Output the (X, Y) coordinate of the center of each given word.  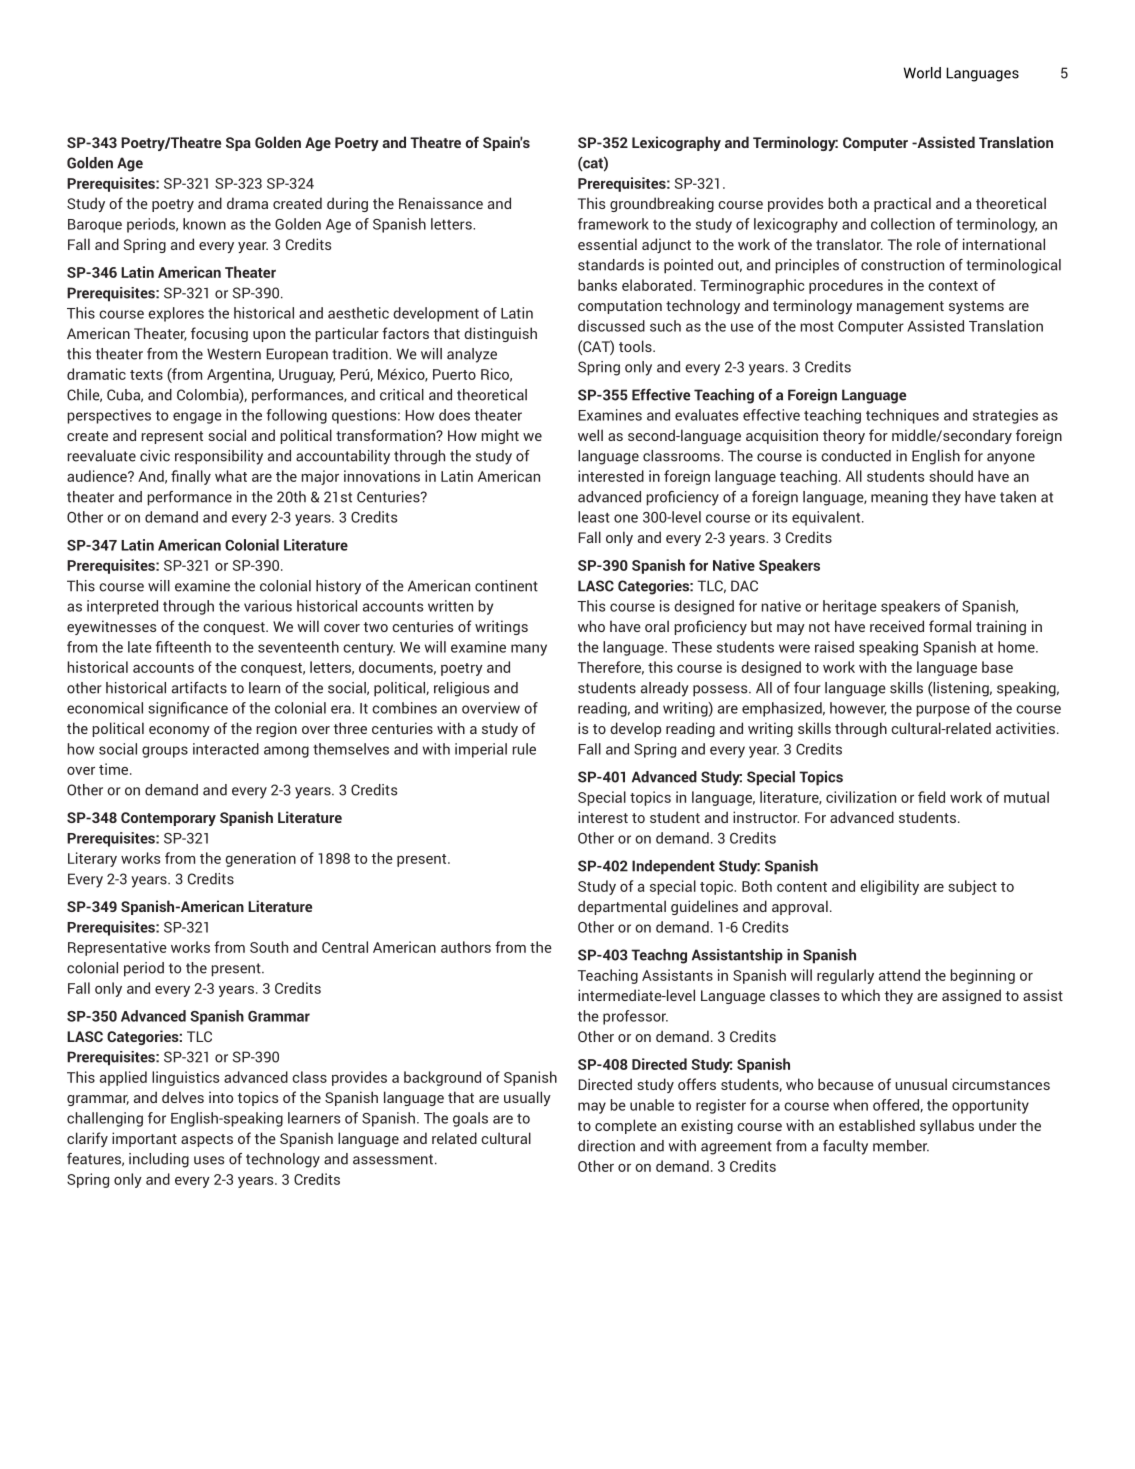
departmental (622, 907)
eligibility (889, 887)
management (900, 307)
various (268, 606)
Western (234, 354)
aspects (207, 1140)
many (529, 650)
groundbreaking (662, 204)
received (897, 626)
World (922, 73)
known (204, 224)
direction (606, 1146)
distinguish (500, 334)
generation (260, 859)
